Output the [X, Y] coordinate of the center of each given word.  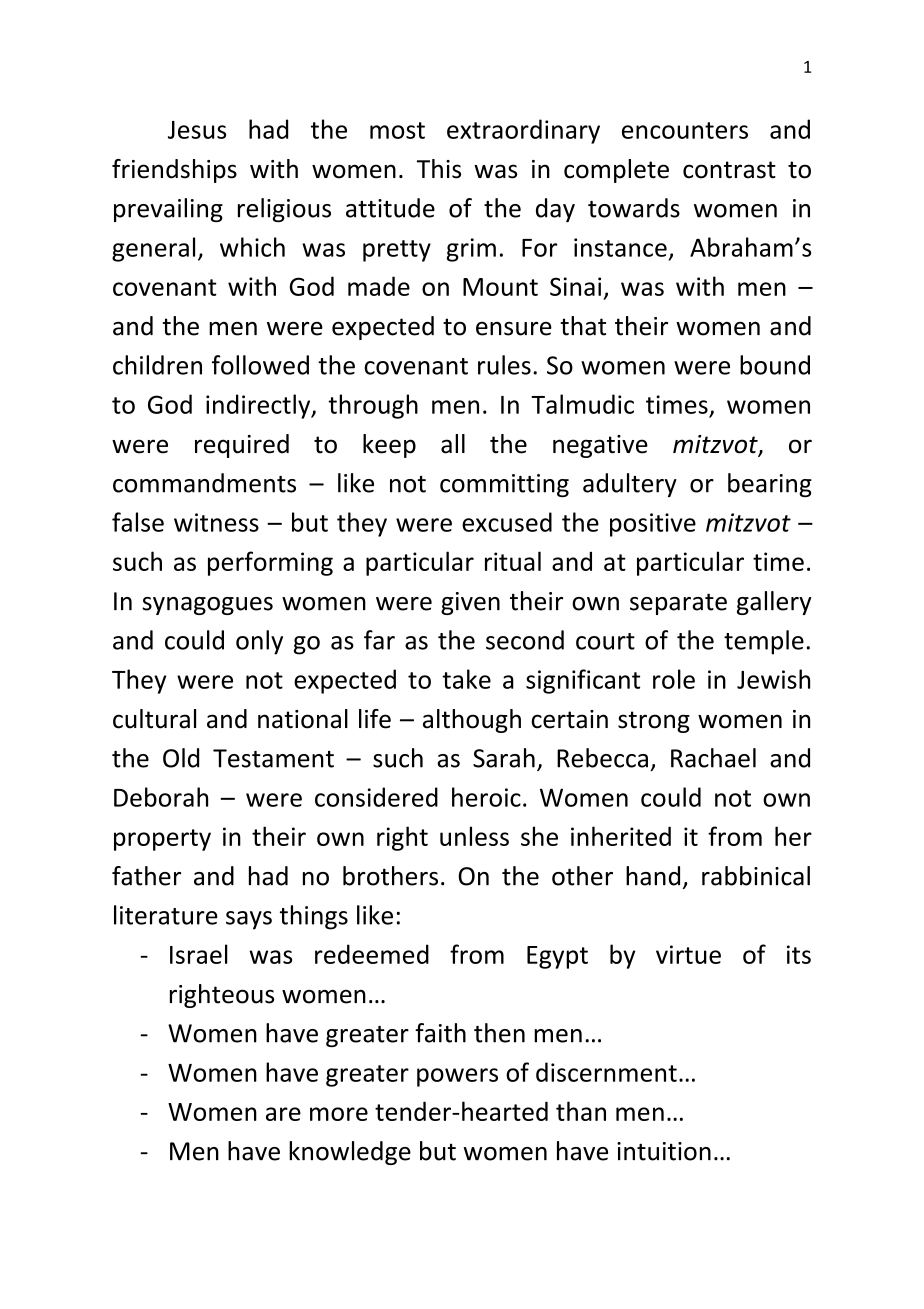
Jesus [197, 130]
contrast [729, 170]
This [439, 169]
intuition [664, 1151]
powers [457, 1077]
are [283, 1114]
